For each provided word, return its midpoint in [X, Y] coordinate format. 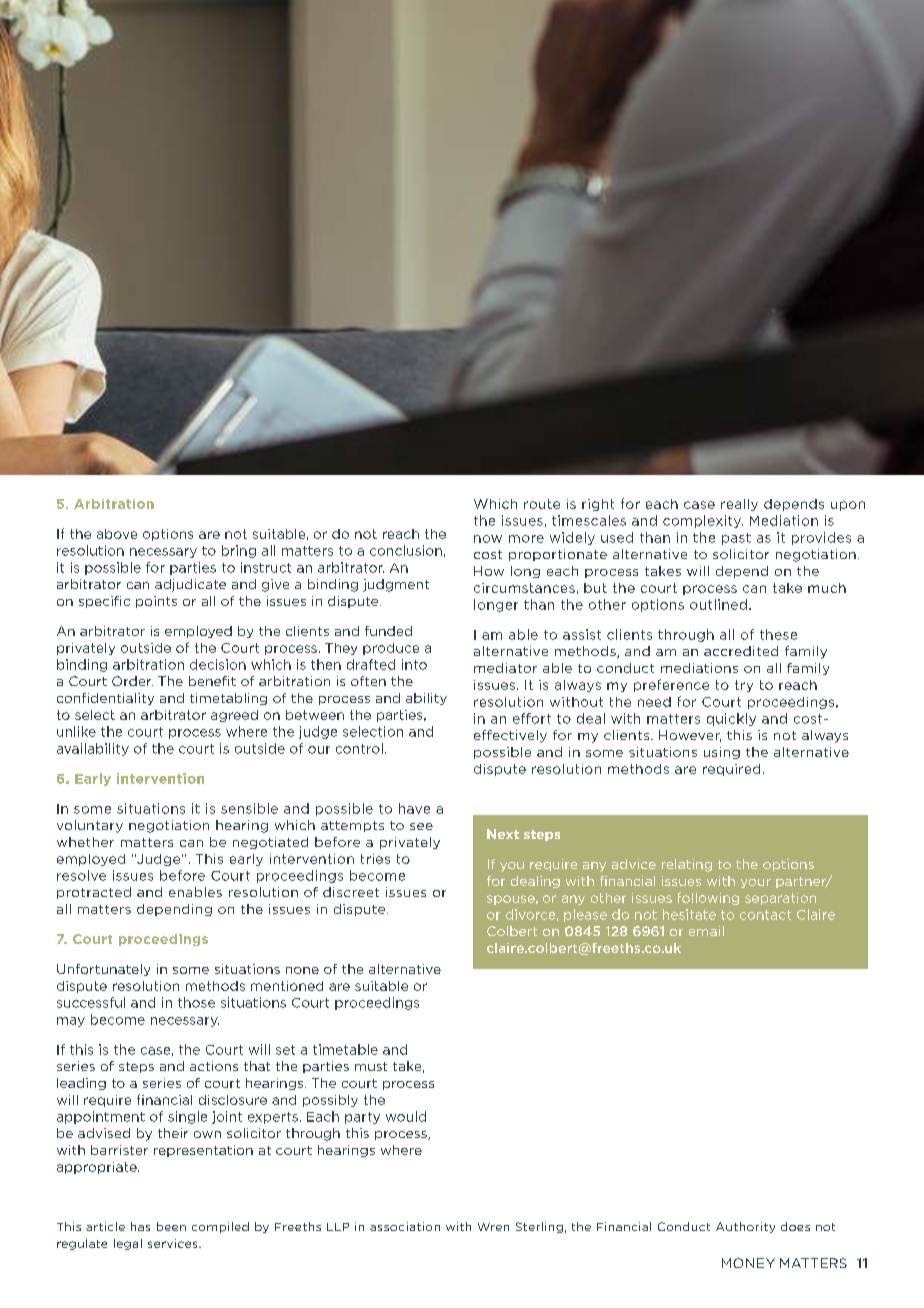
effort [532, 718]
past [736, 539]
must [371, 1066]
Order [132, 681]
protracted [94, 893]
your [756, 883]
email [706, 931]
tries [375, 859]
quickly [731, 719]
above [117, 534]
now [488, 539]
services [174, 1243]
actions [214, 1066]
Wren [493, 1227]
